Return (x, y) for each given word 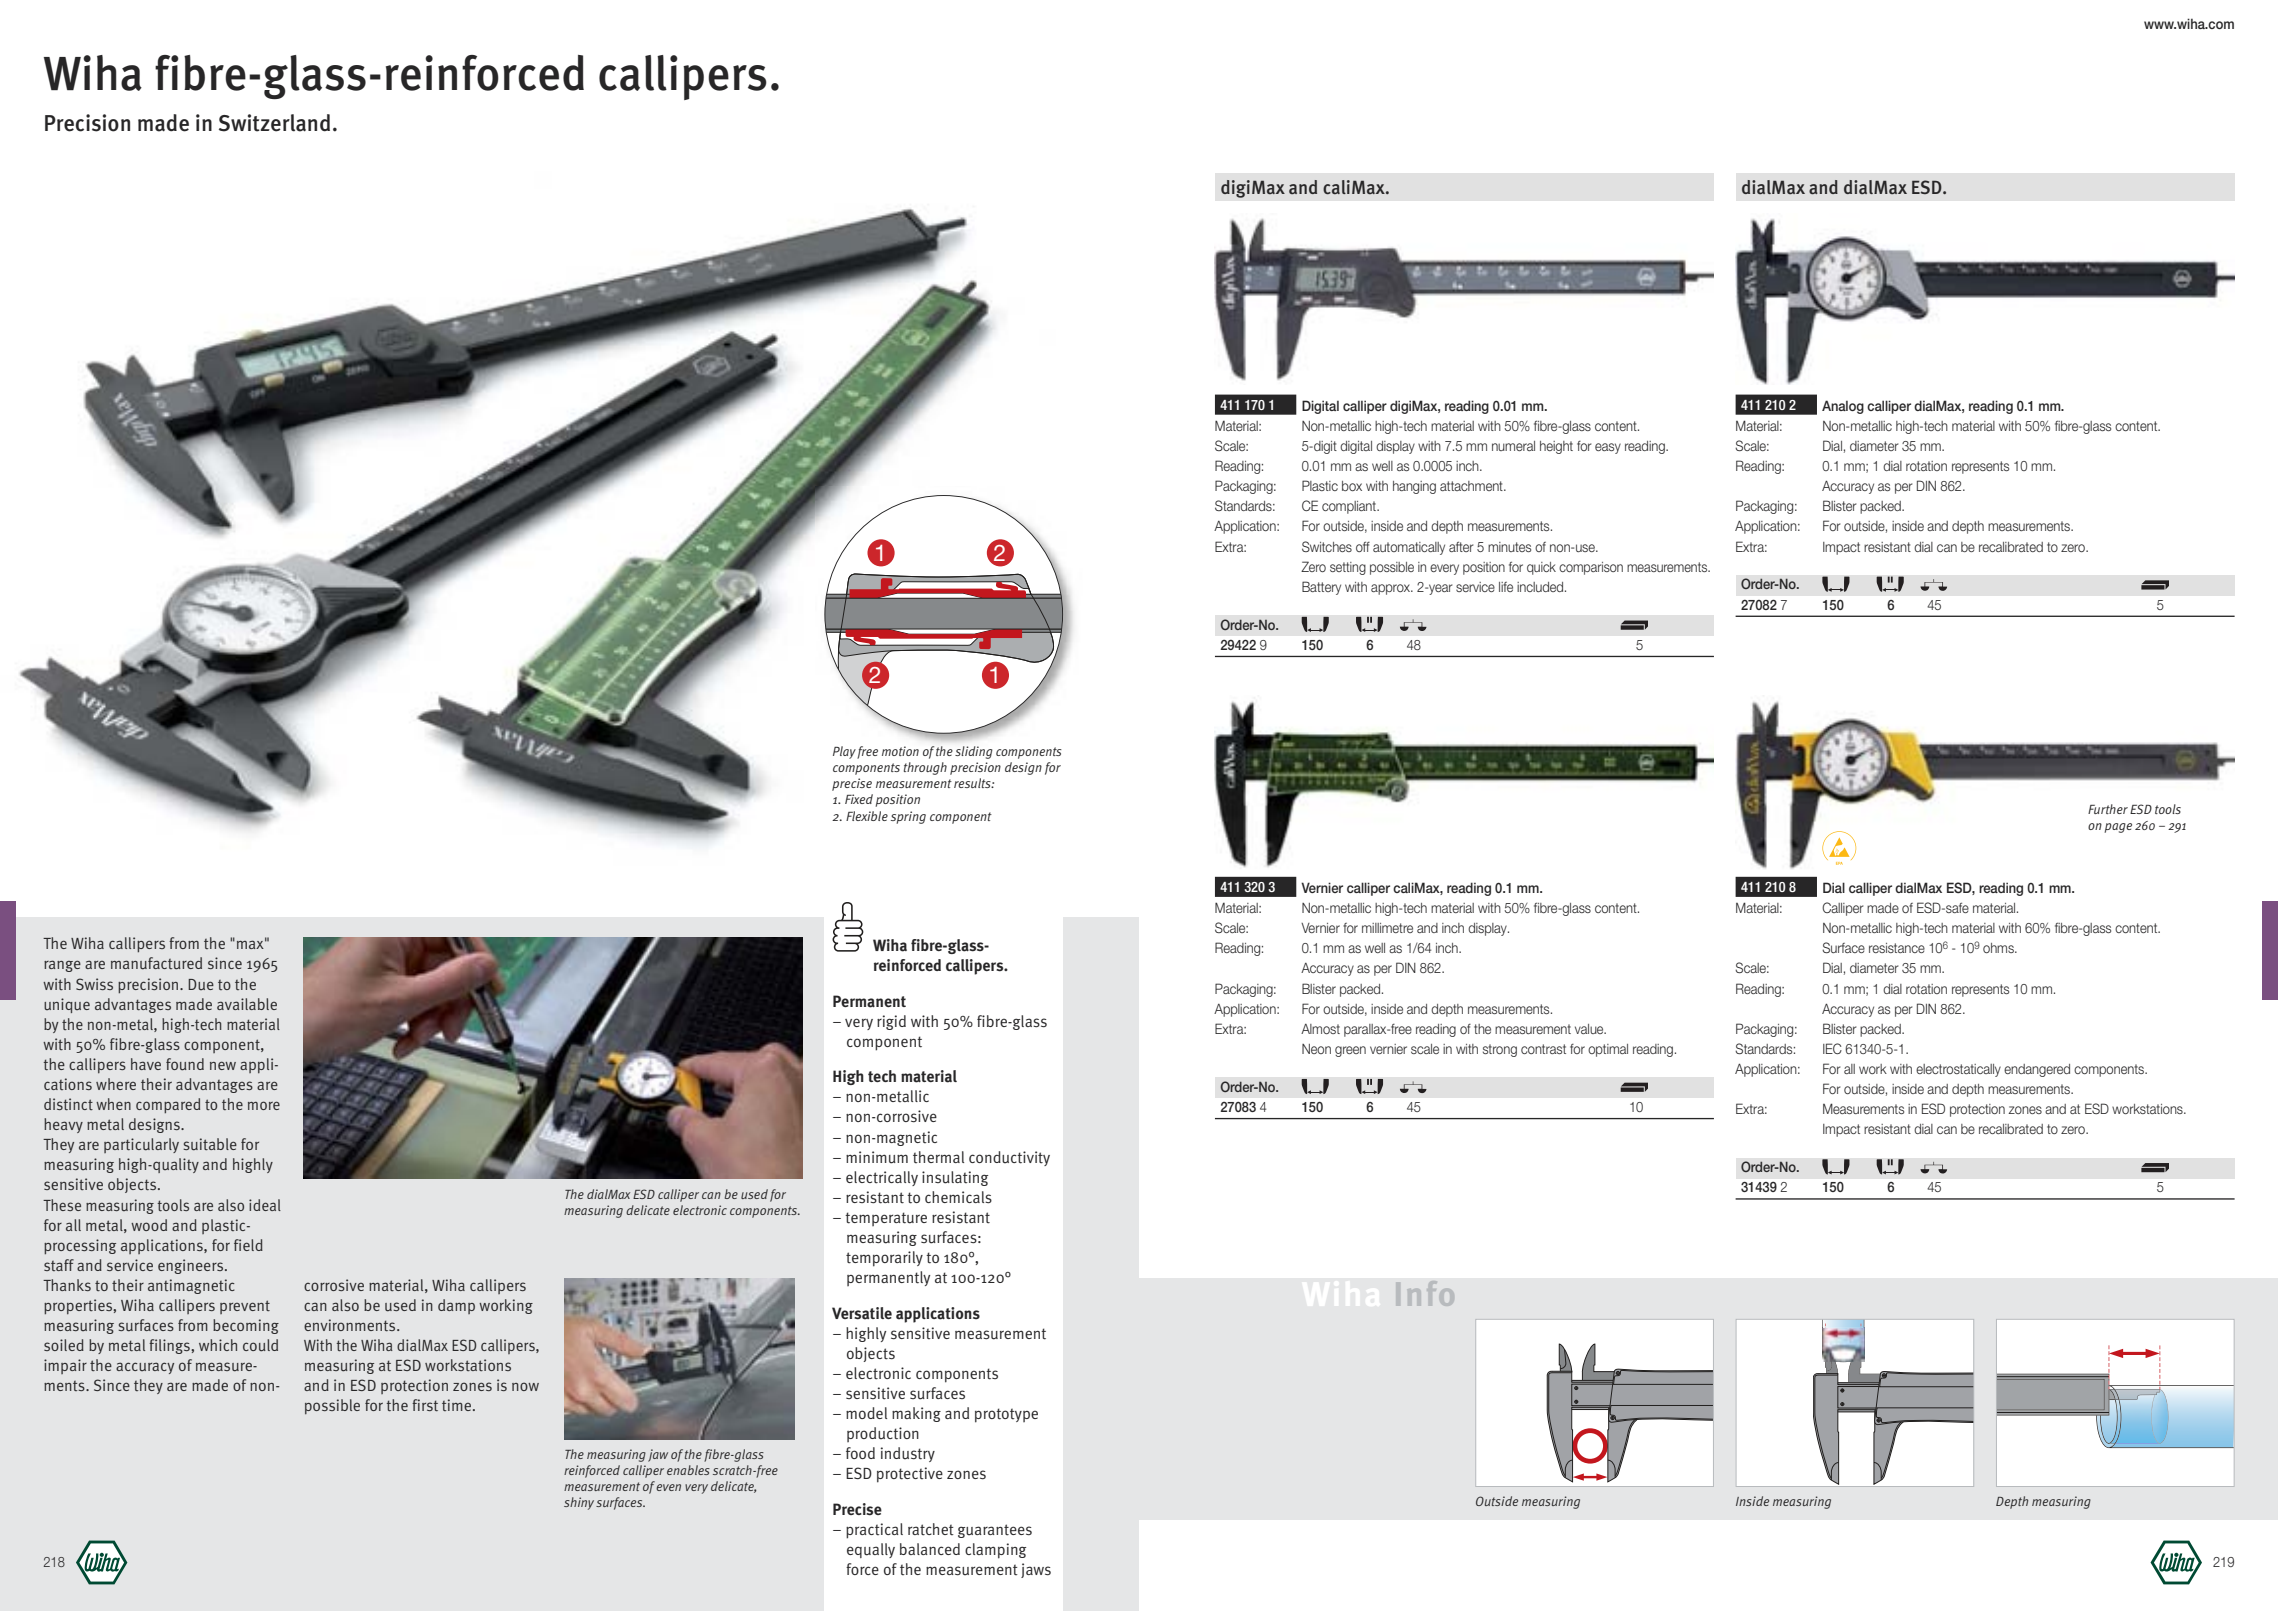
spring (908, 817)
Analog (1843, 407)
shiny (579, 1503)
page (2118, 828)
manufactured (156, 963)
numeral (1513, 446)
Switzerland (274, 123)
